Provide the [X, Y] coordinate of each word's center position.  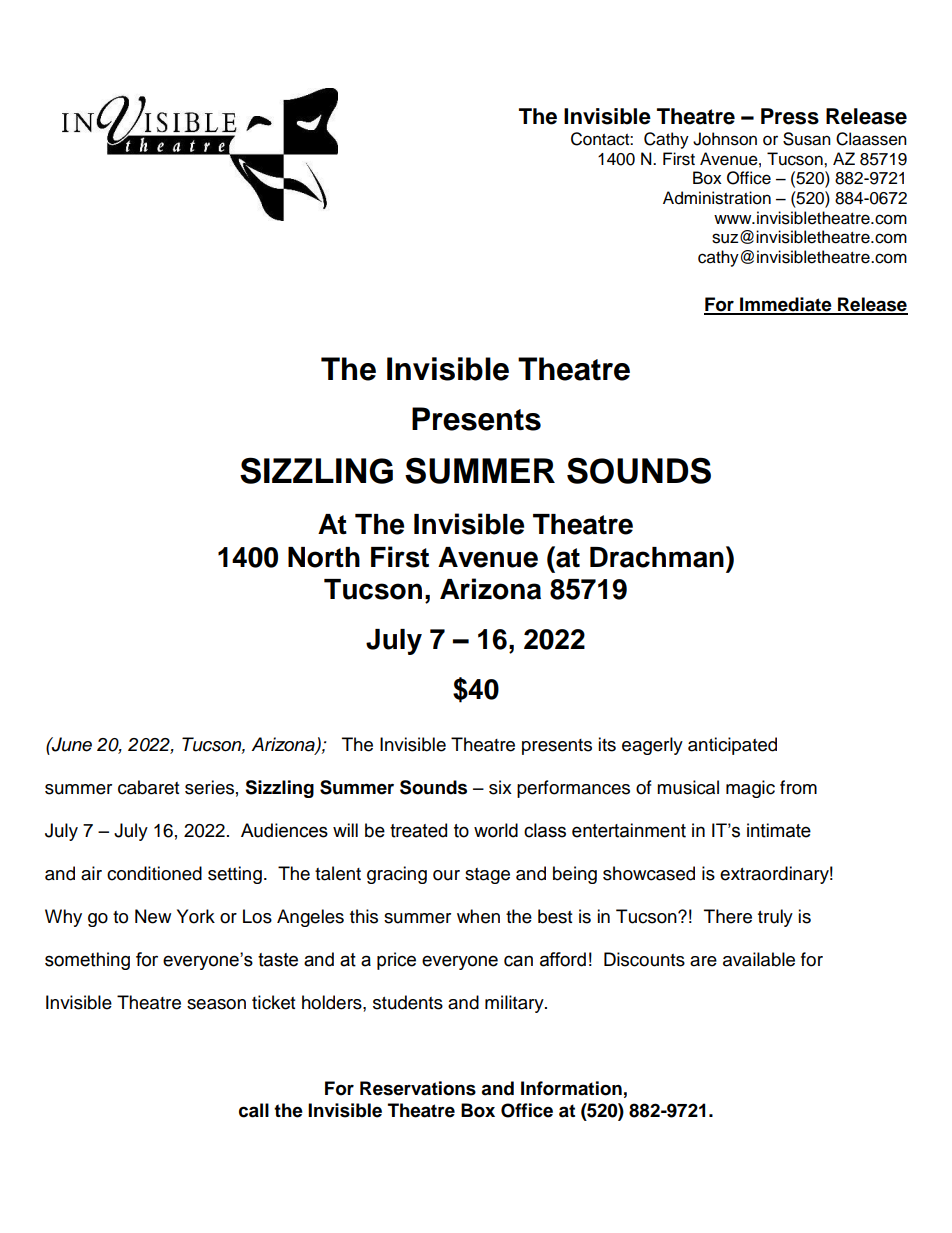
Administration [717, 198]
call [254, 1110]
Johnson [725, 139]
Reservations [418, 1088]
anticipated [732, 746]
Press [790, 116]
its [607, 744]
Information [571, 1088]
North [324, 557]
